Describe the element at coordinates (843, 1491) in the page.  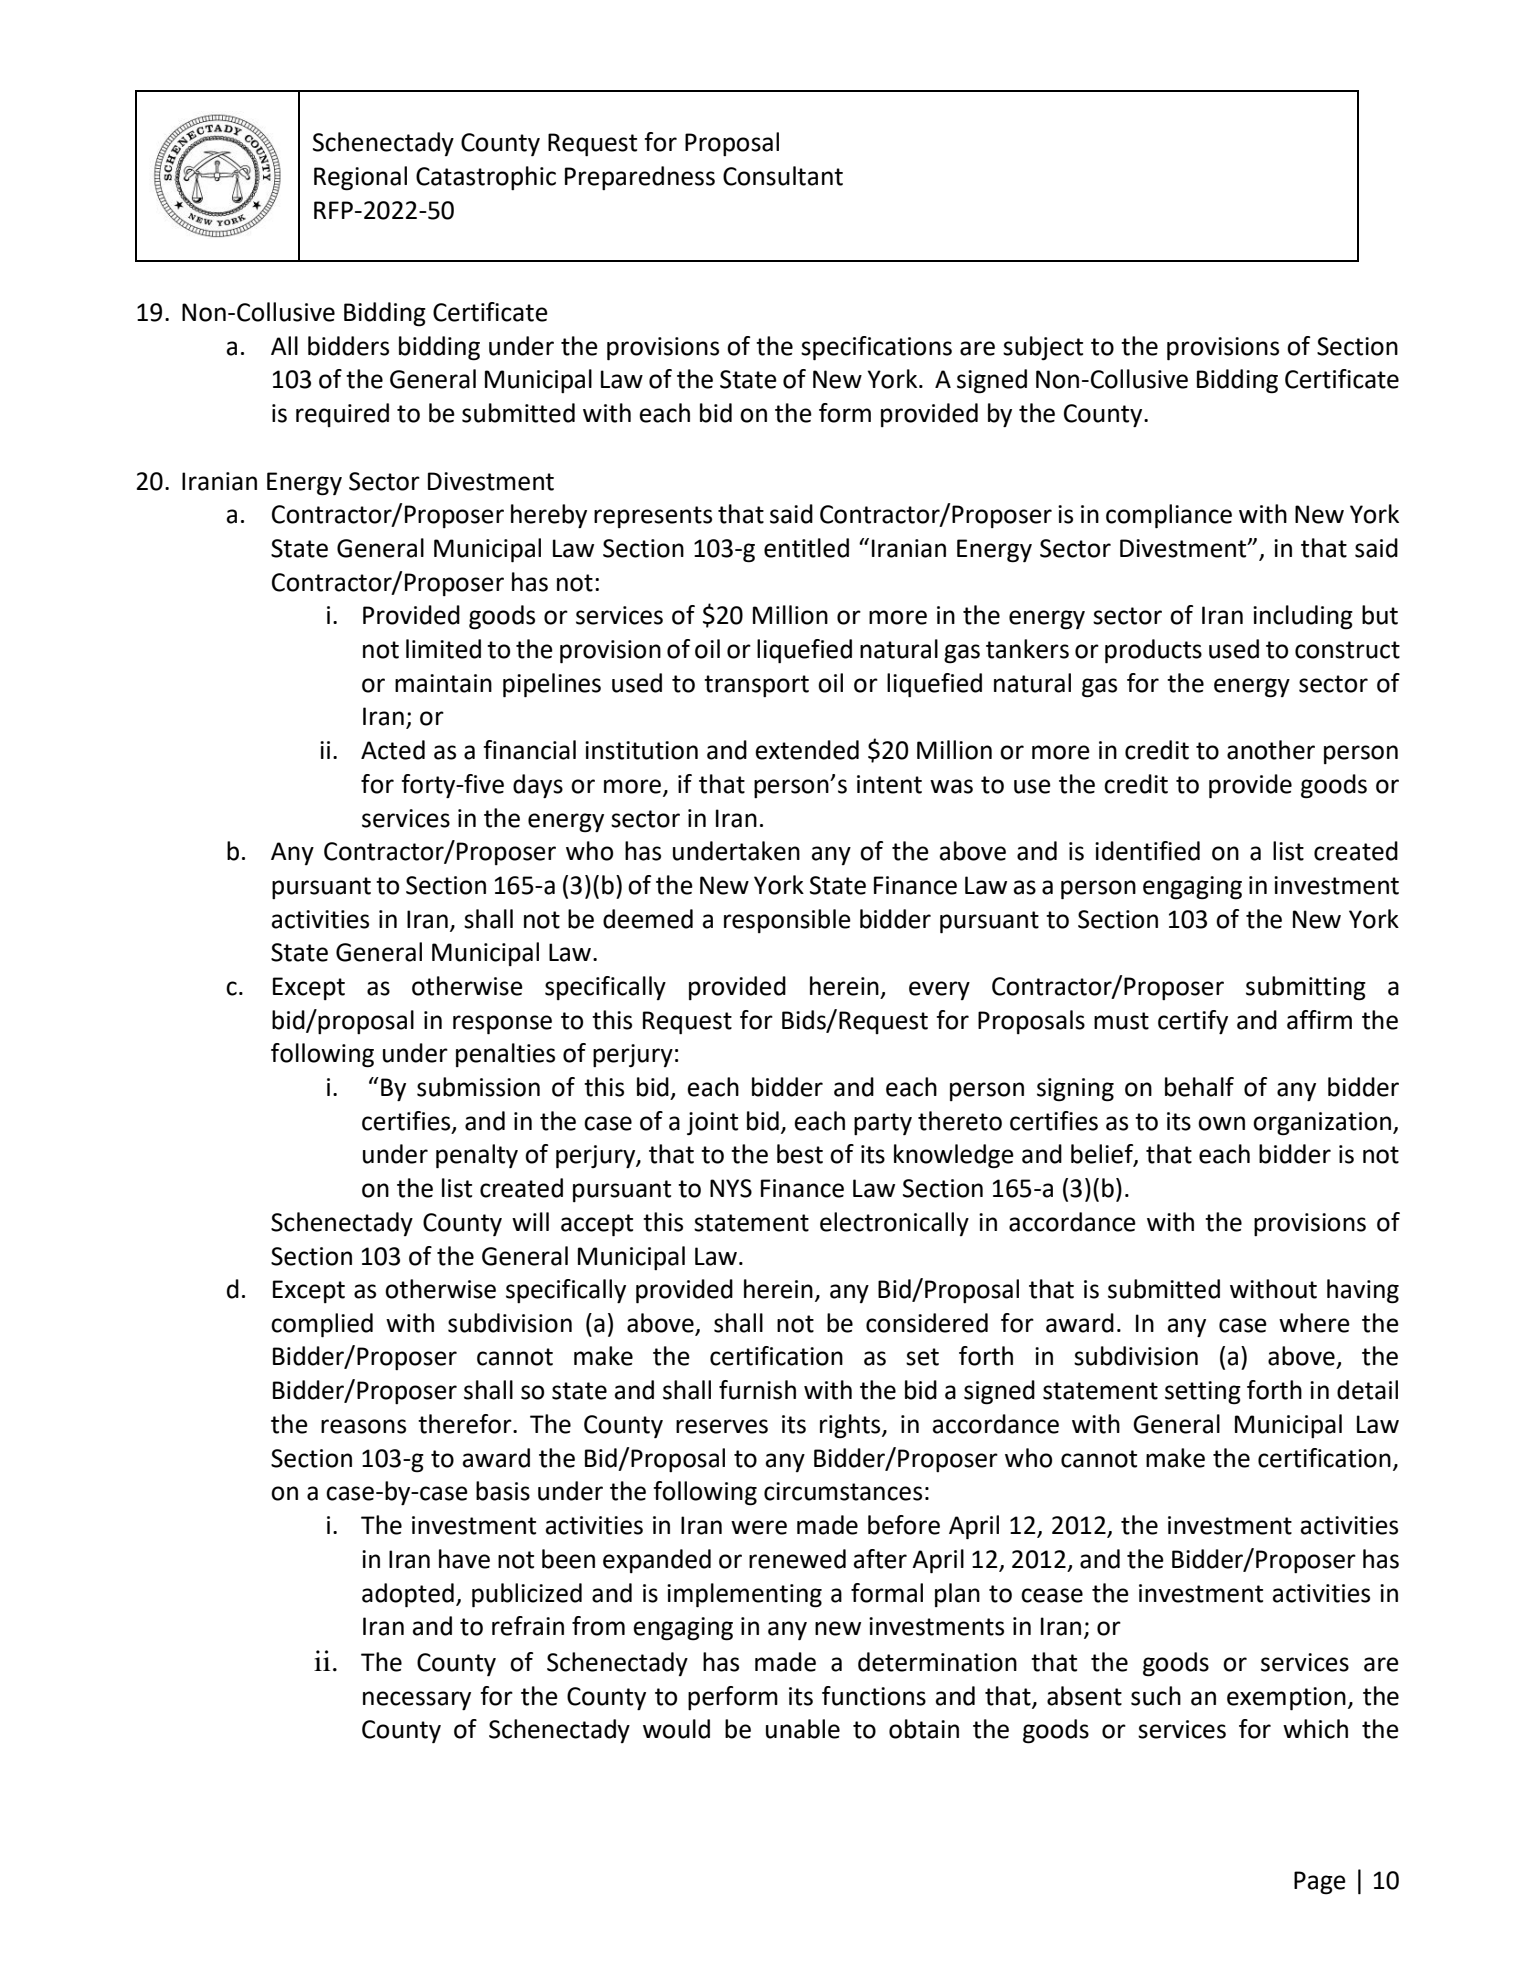
I see `circumstances` at that location.
